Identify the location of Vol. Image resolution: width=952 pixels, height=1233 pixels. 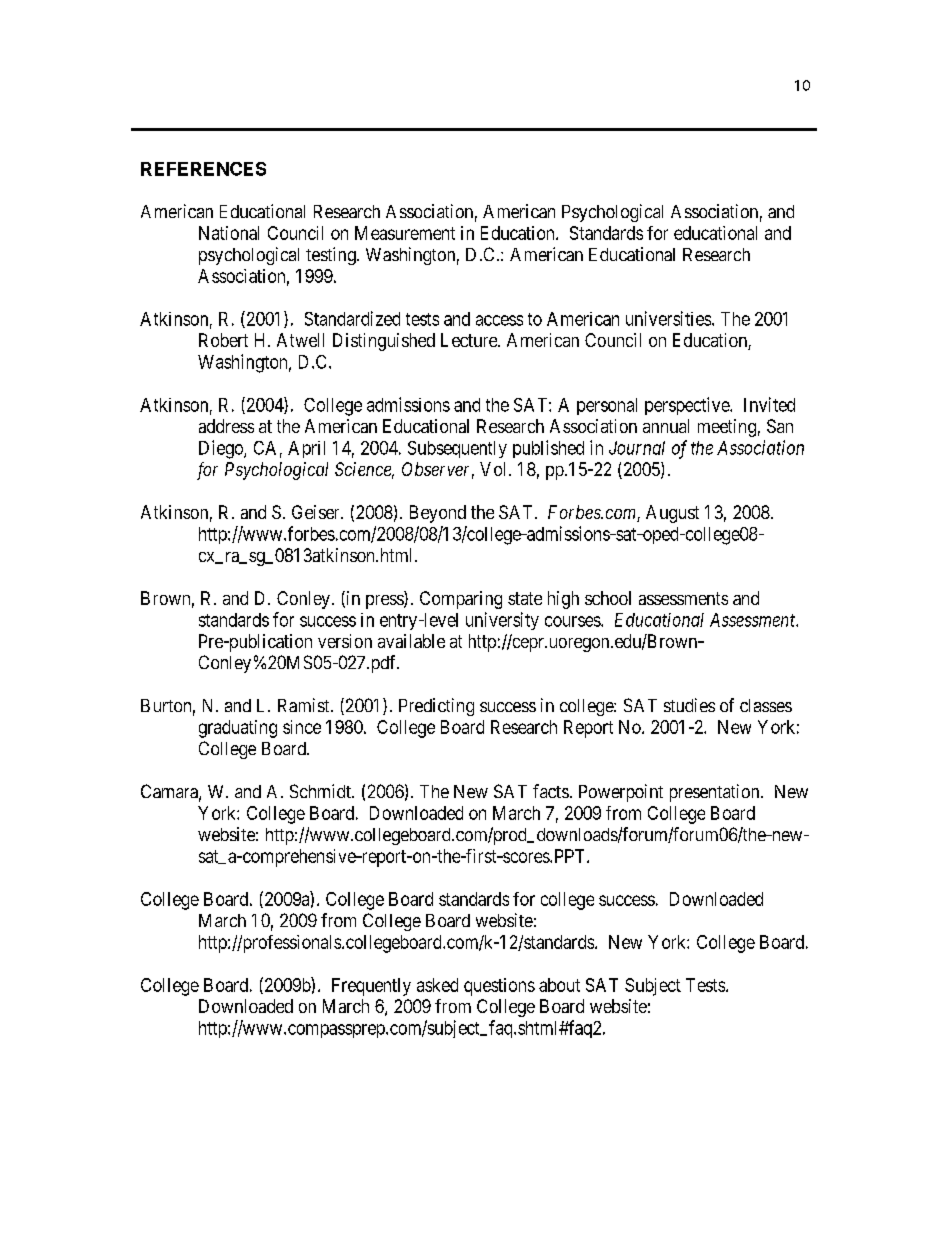
(495, 469).
